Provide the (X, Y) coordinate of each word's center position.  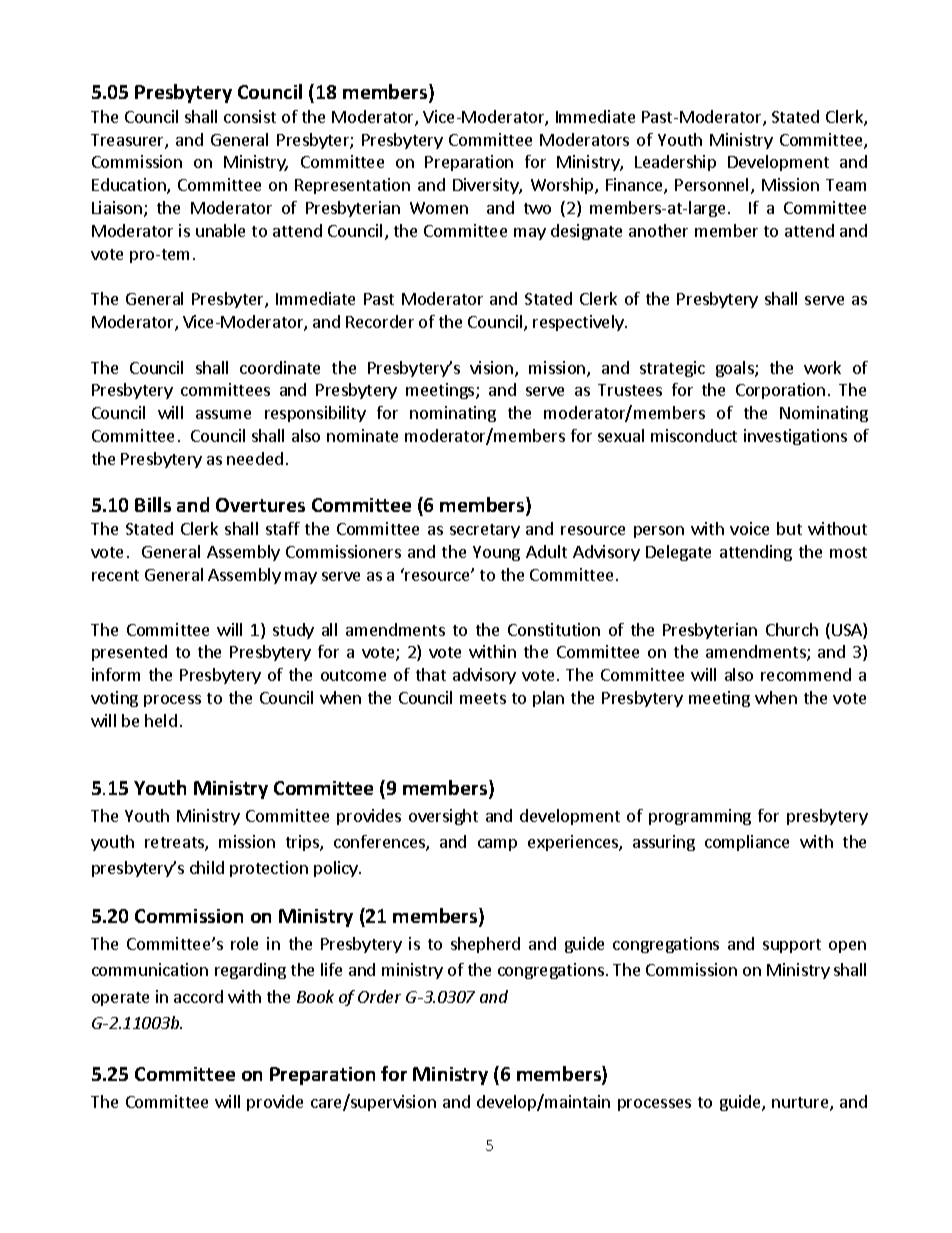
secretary (485, 531)
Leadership (675, 163)
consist (250, 116)
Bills (153, 504)
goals (736, 369)
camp (497, 845)
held (161, 720)
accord (198, 996)
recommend (806, 674)
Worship (563, 186)
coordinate (280, 367)
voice (749, 528)
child (207, 867)
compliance (747, 843)
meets (483, 698)
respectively (579, 323)
